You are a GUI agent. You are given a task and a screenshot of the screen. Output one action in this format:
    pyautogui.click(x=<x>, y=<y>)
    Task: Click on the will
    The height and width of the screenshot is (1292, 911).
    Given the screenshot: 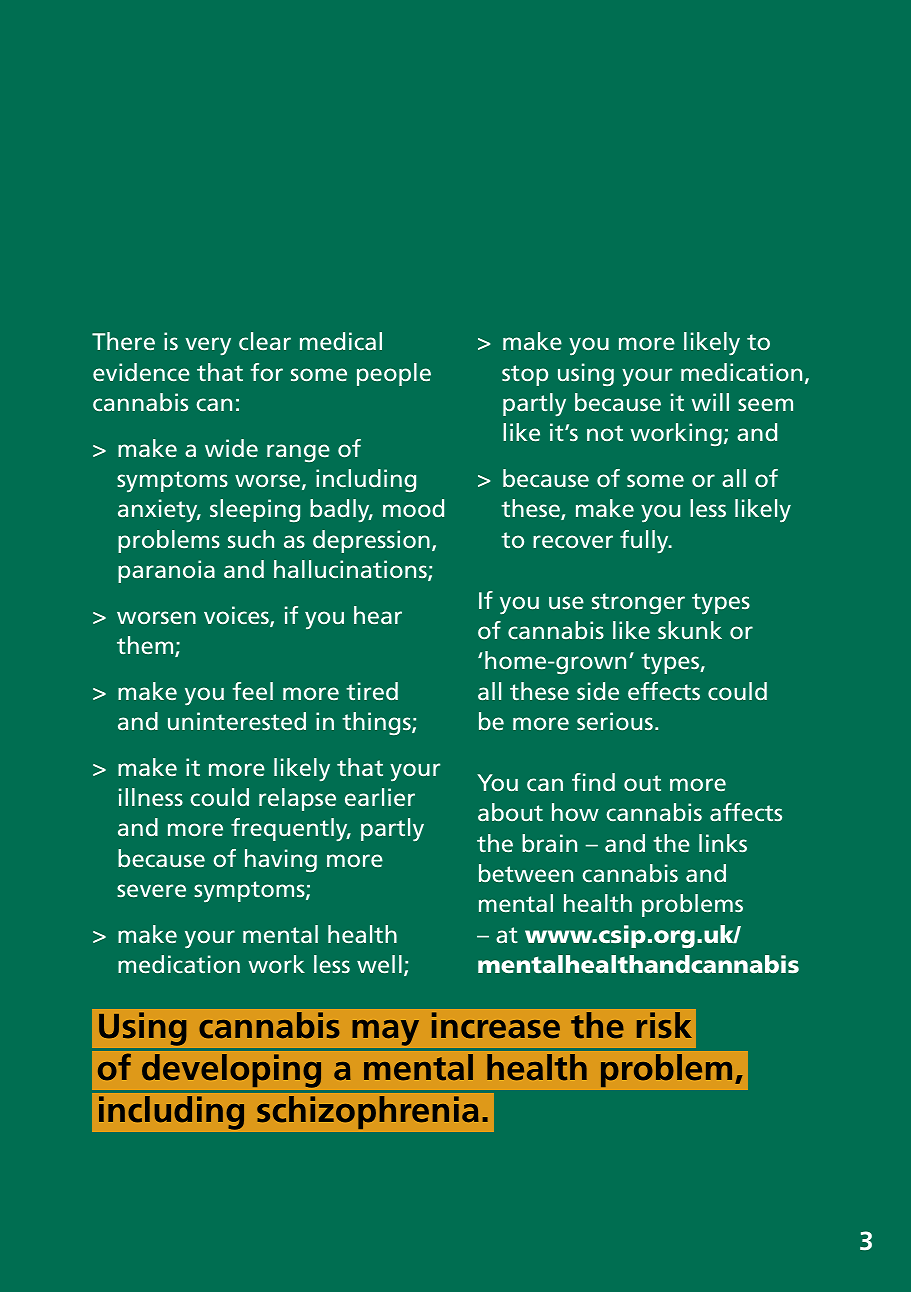 What is the action you would take?
    pyautogui.click(x=710, y=402)
